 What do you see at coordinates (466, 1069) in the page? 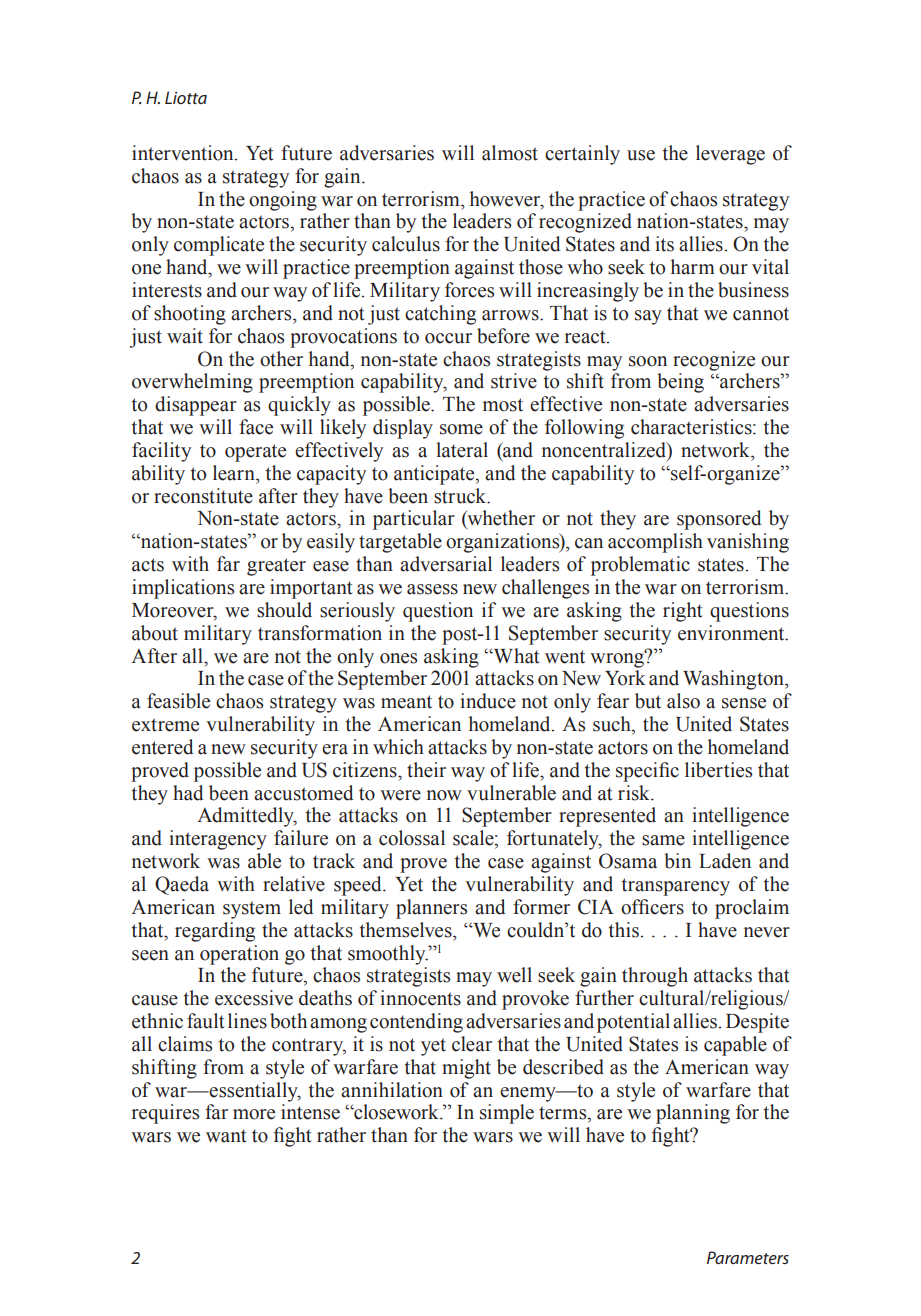
I see `might` at bounding box center [466, 1069].
